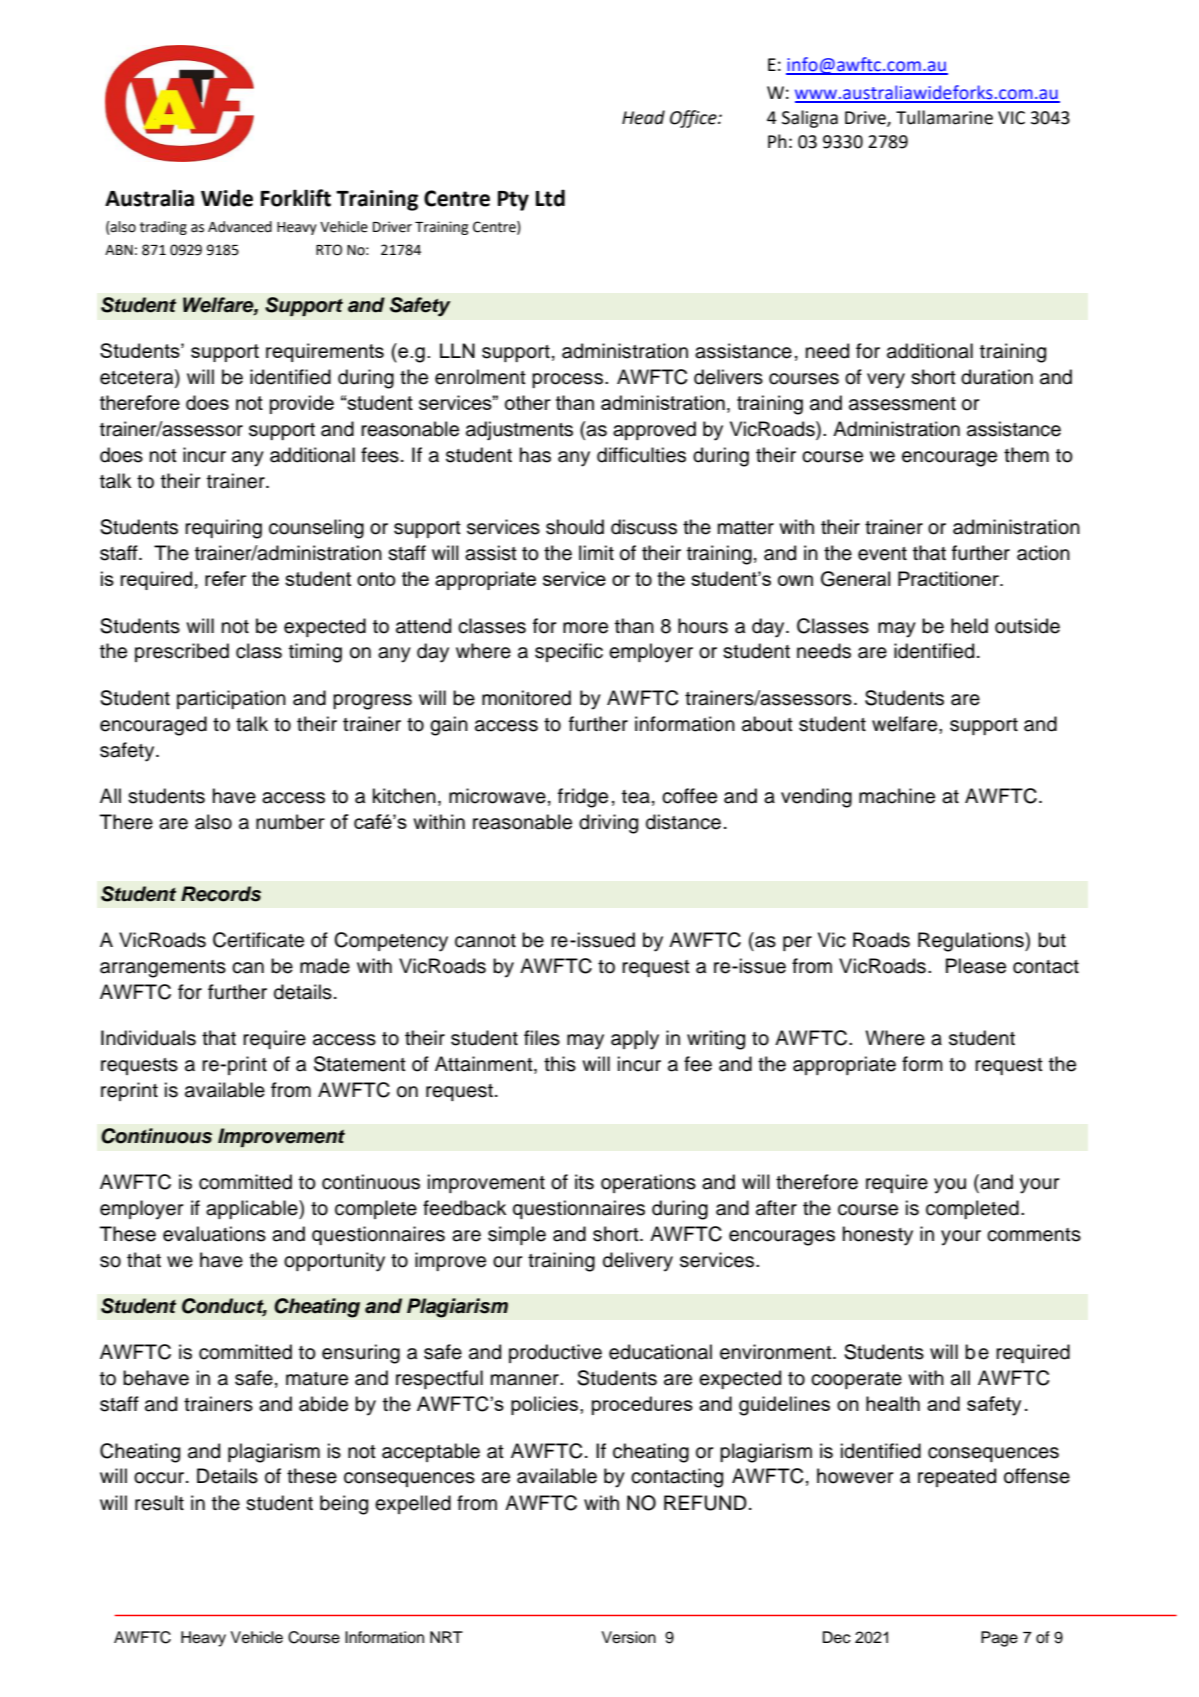 This screenshot has height=1697, width=1199. Describe the element at coordinates (182, 652) in the screenshot. I see `prescribed` at that location.
